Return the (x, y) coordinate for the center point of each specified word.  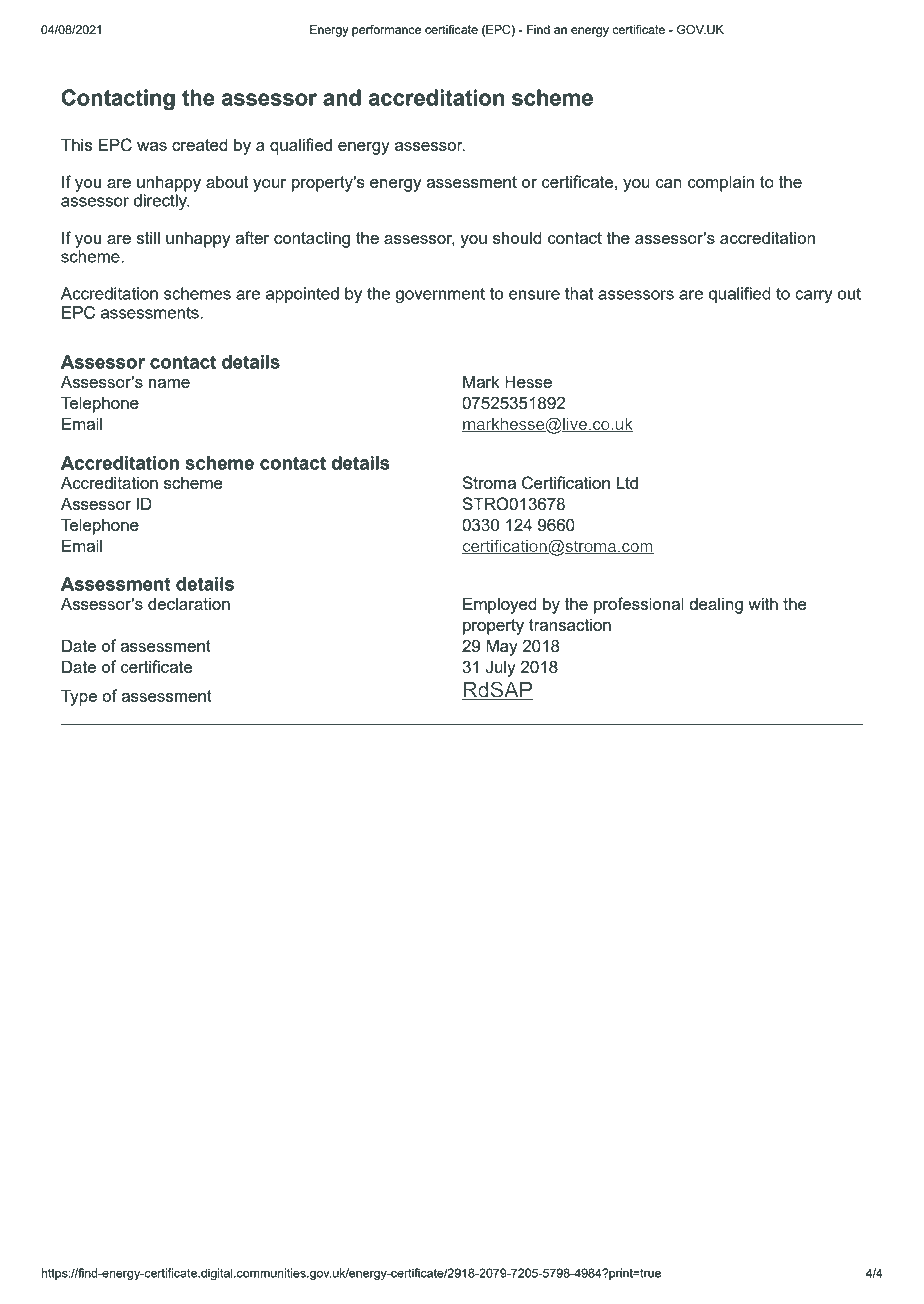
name (169, 383)
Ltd (627, 482)
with (763, 603)
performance (386, 31)
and (342, 97)
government (440, 296)
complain (720, 183)
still (148, 237)
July (501, 668)
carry (814, 297)
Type (79, 697)
